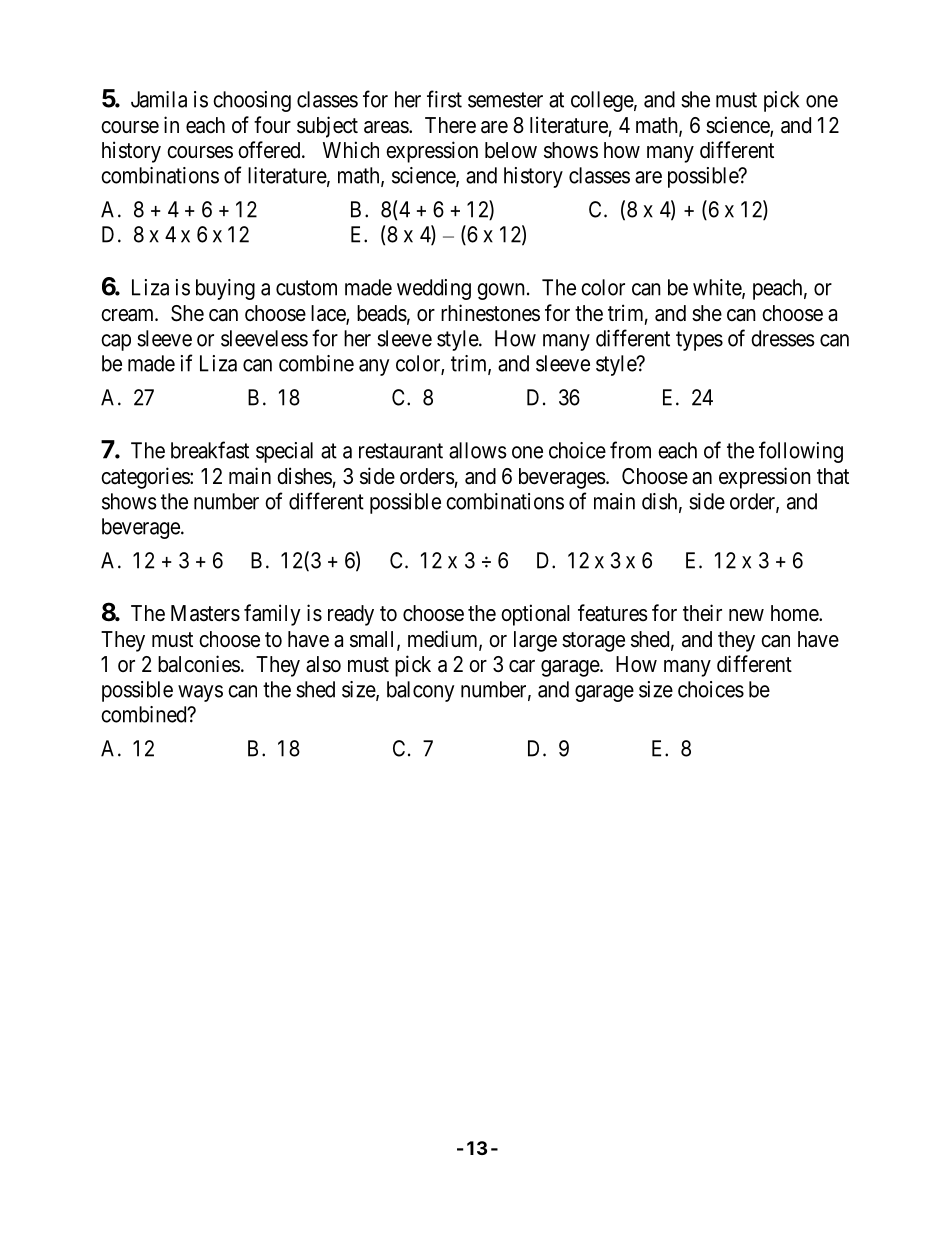 The width and height of the document is (952, 1233). What do you see at coordinates (505, 100) in the document?
I see `semester` at bounding box center [505, 100].
